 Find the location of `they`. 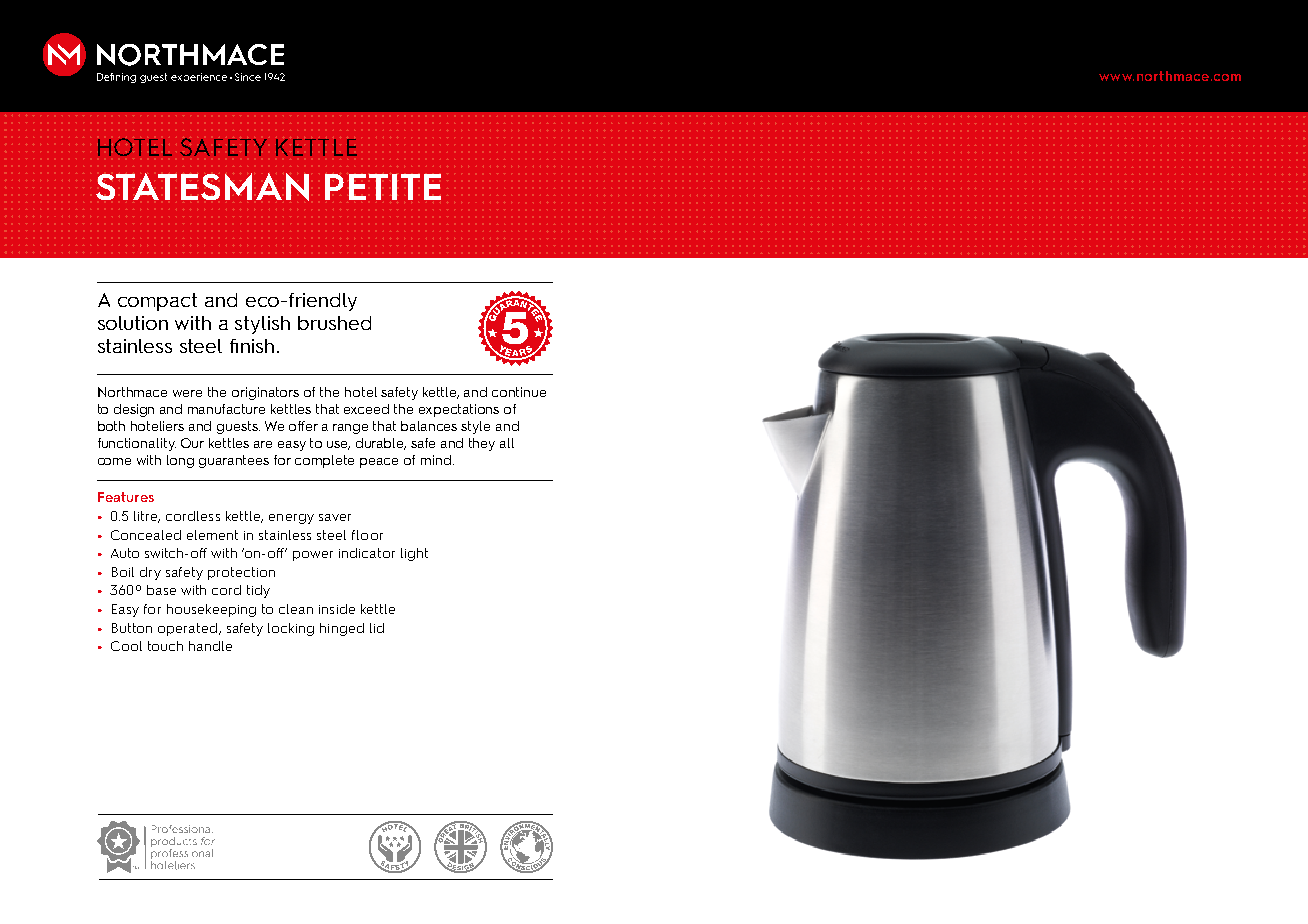

they is located at coordinates (482, 444).
